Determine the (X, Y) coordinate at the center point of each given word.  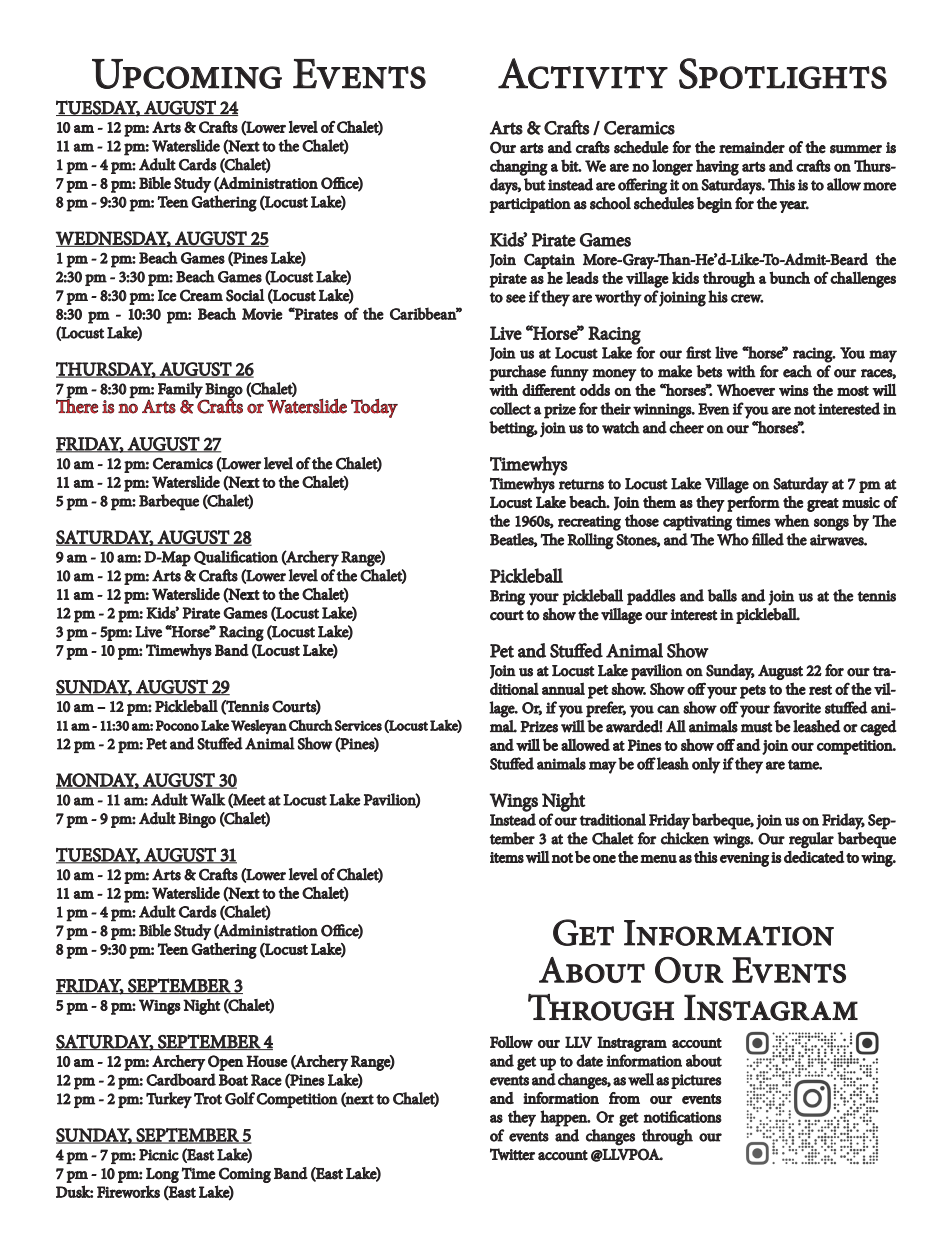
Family (181, 391)
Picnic (159, 1155)
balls (722, 595)
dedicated (814, 857)
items (507, 857)
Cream (201, 295)
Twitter (512, 1154)
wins (794, 390)
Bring (507, 598)
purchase (517, 373)
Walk (208, 799)
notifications (682, 1116)
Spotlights (783, 73)
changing (519, 167)
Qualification (236, 557)
